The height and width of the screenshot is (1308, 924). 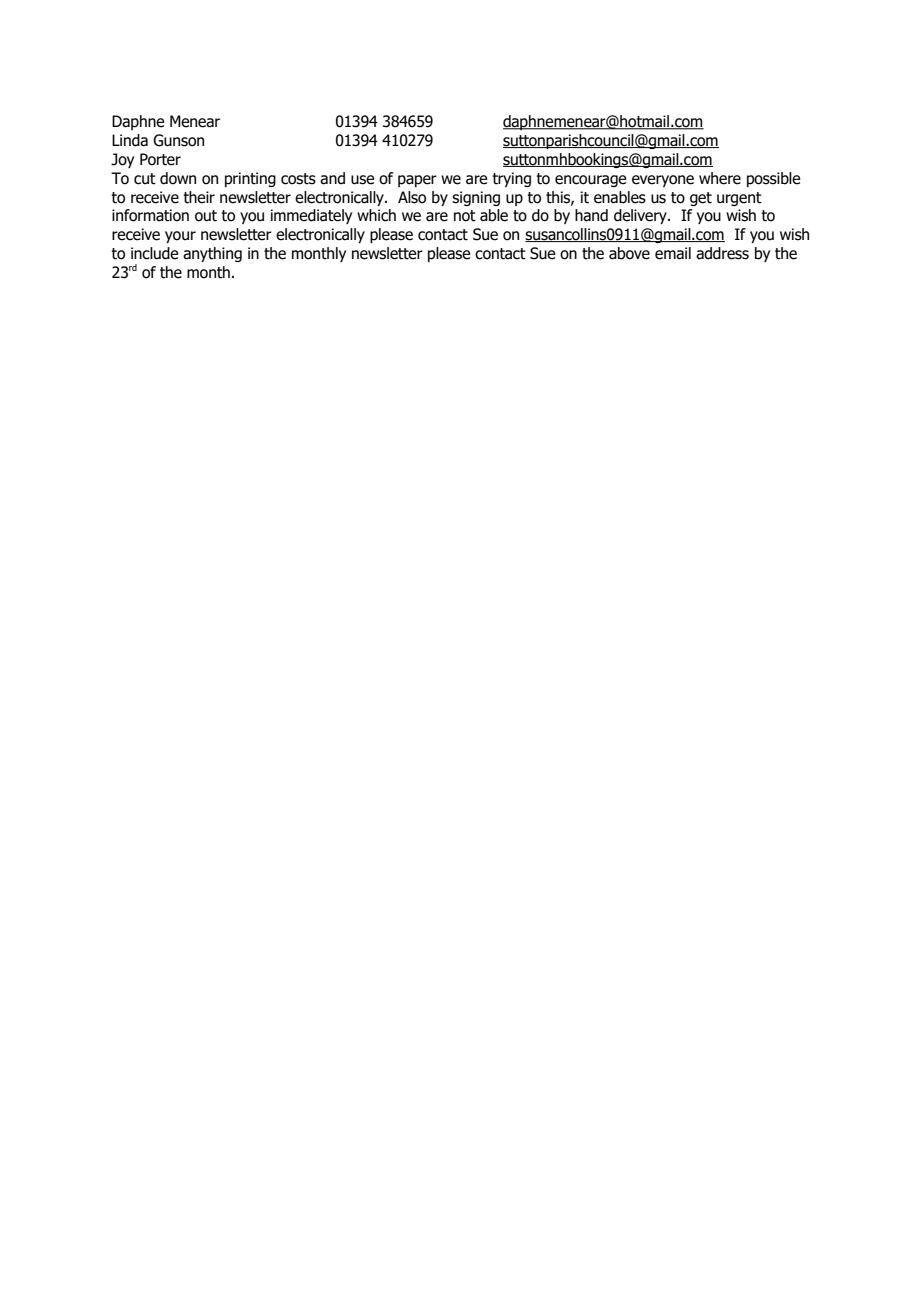 What do you see at coordinates (465, 216) in the screenshot?
I see `not` at bounding box center [465, 216].
